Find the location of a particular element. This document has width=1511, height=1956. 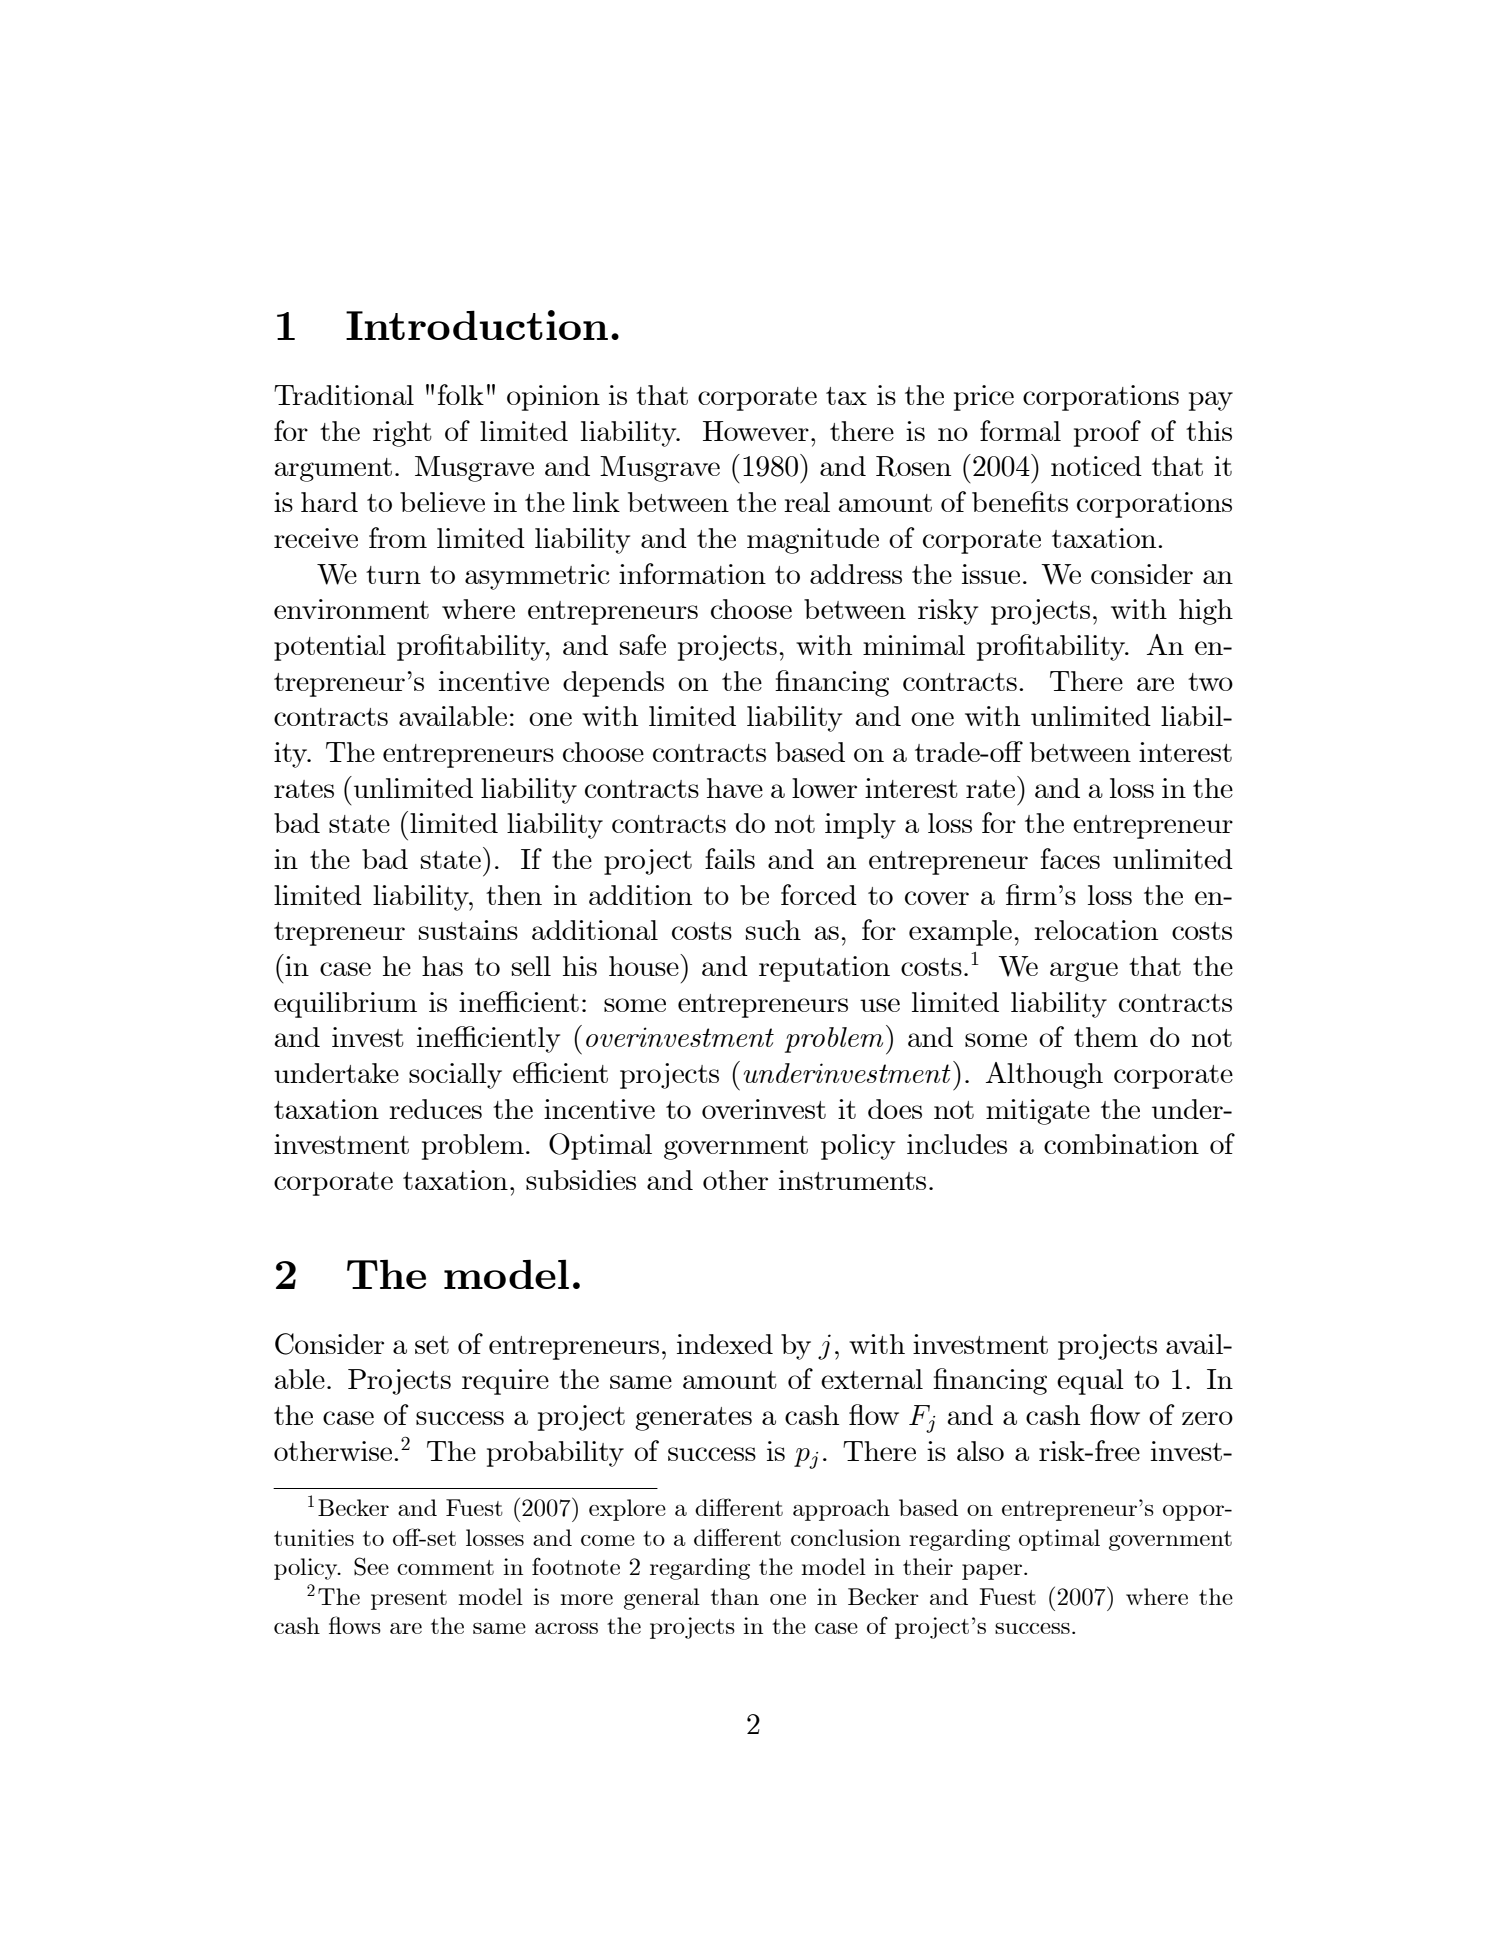

present is located at coordinates (409, 1600).
